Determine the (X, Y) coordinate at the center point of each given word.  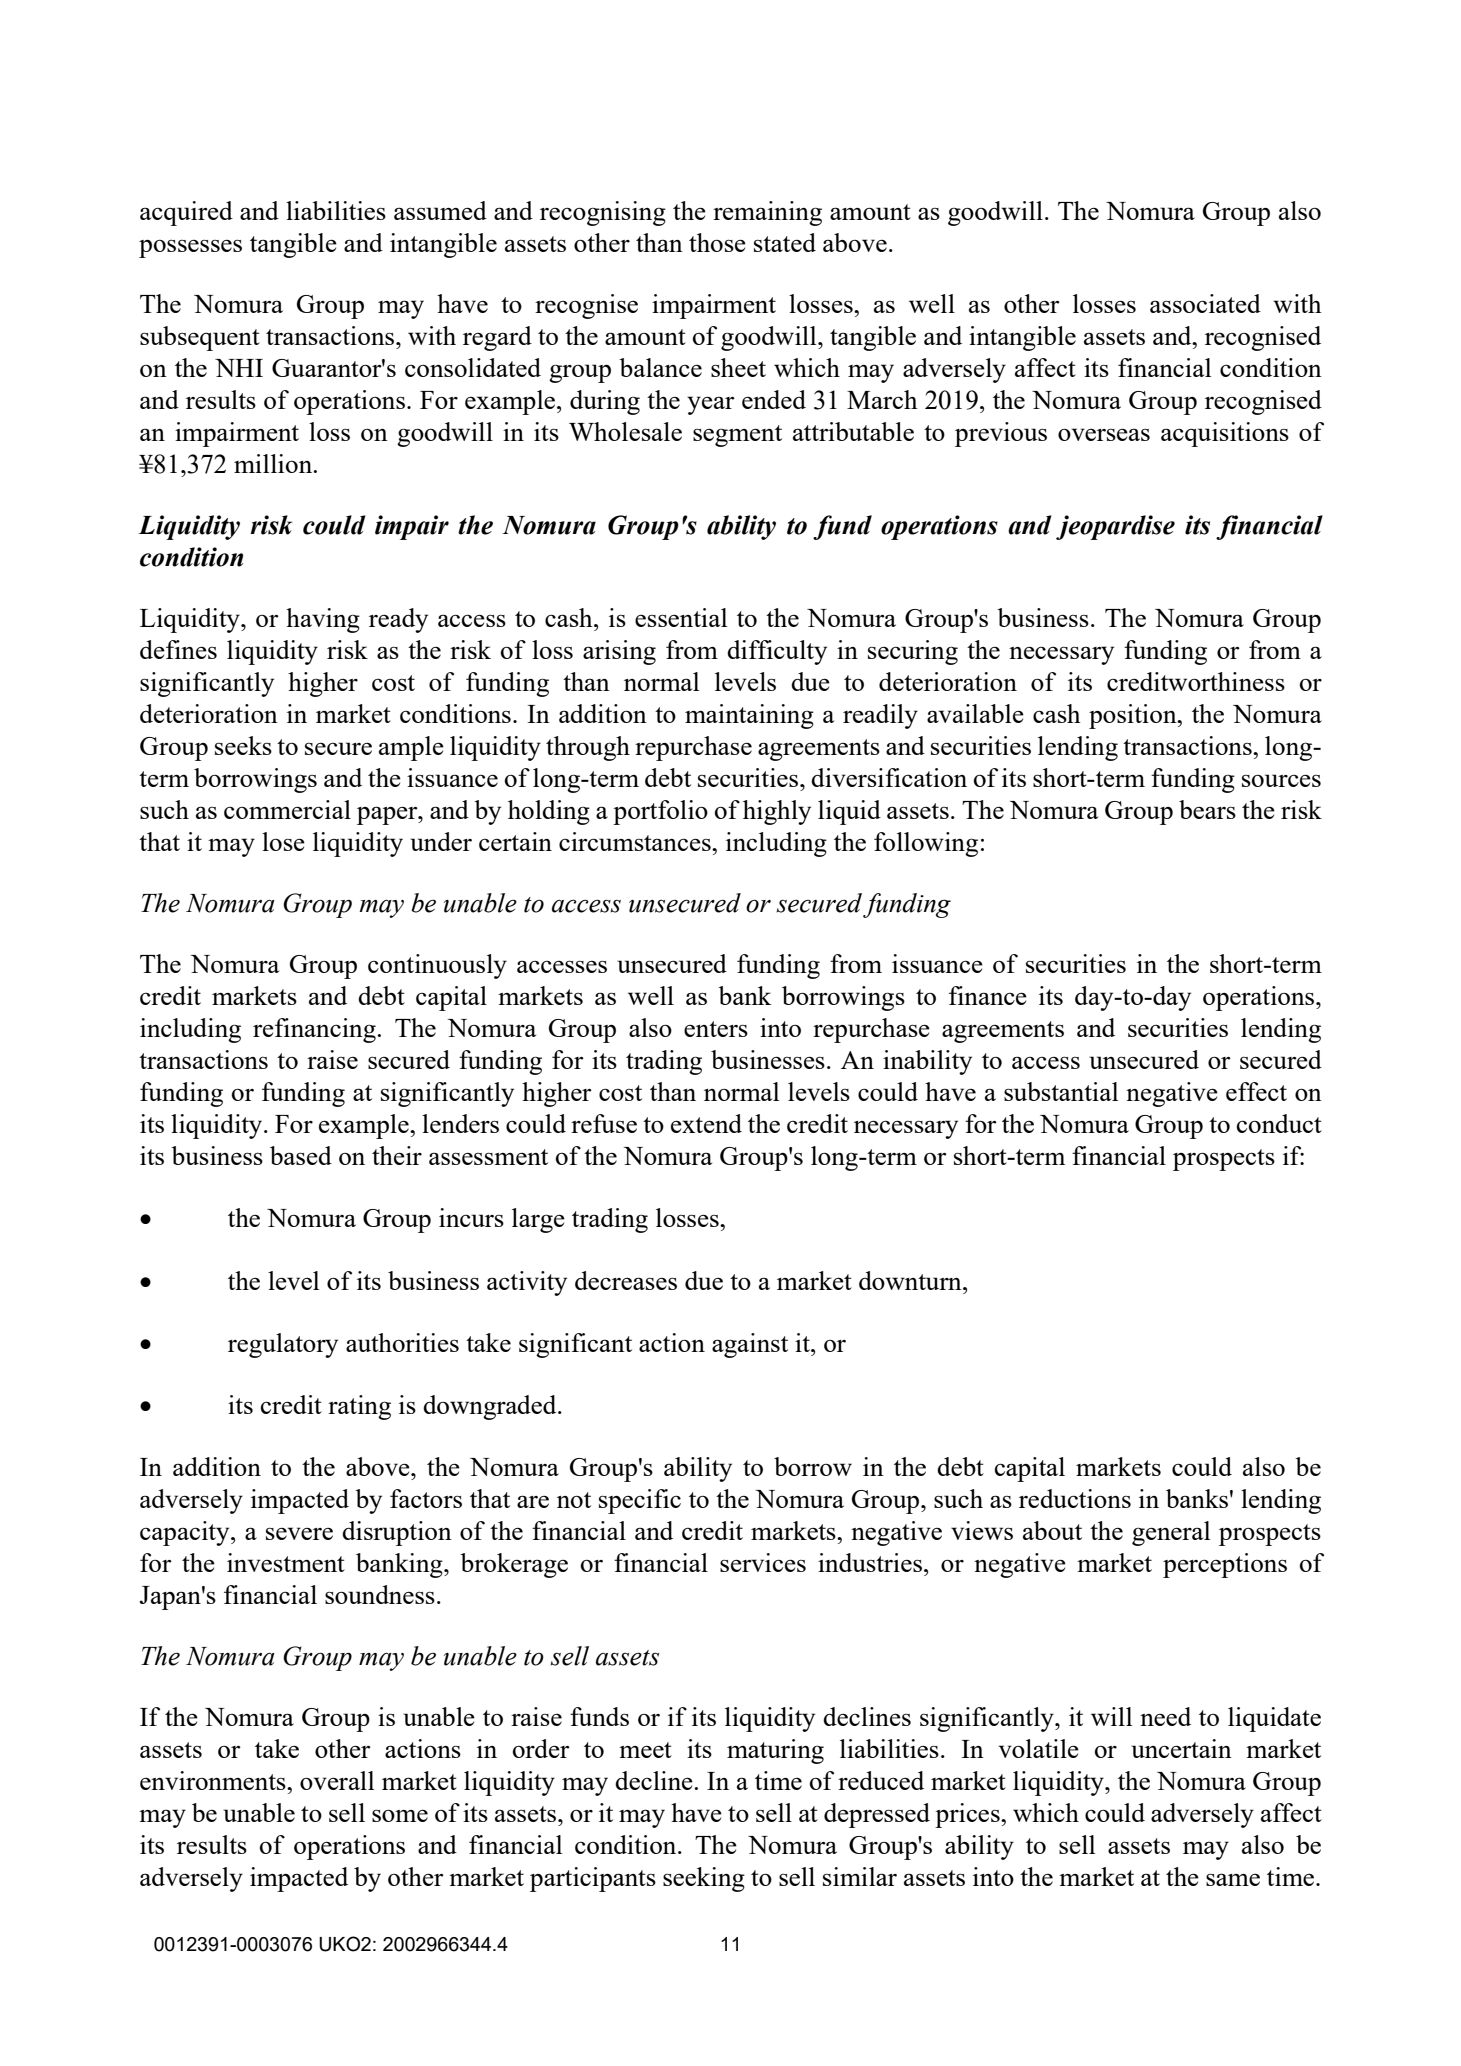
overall (337, 1780)
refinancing (314, 1030)
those (717, 242)
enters (716, 1029)
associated (1205, 303)
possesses (190, 249)
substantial (1061, 1091)
